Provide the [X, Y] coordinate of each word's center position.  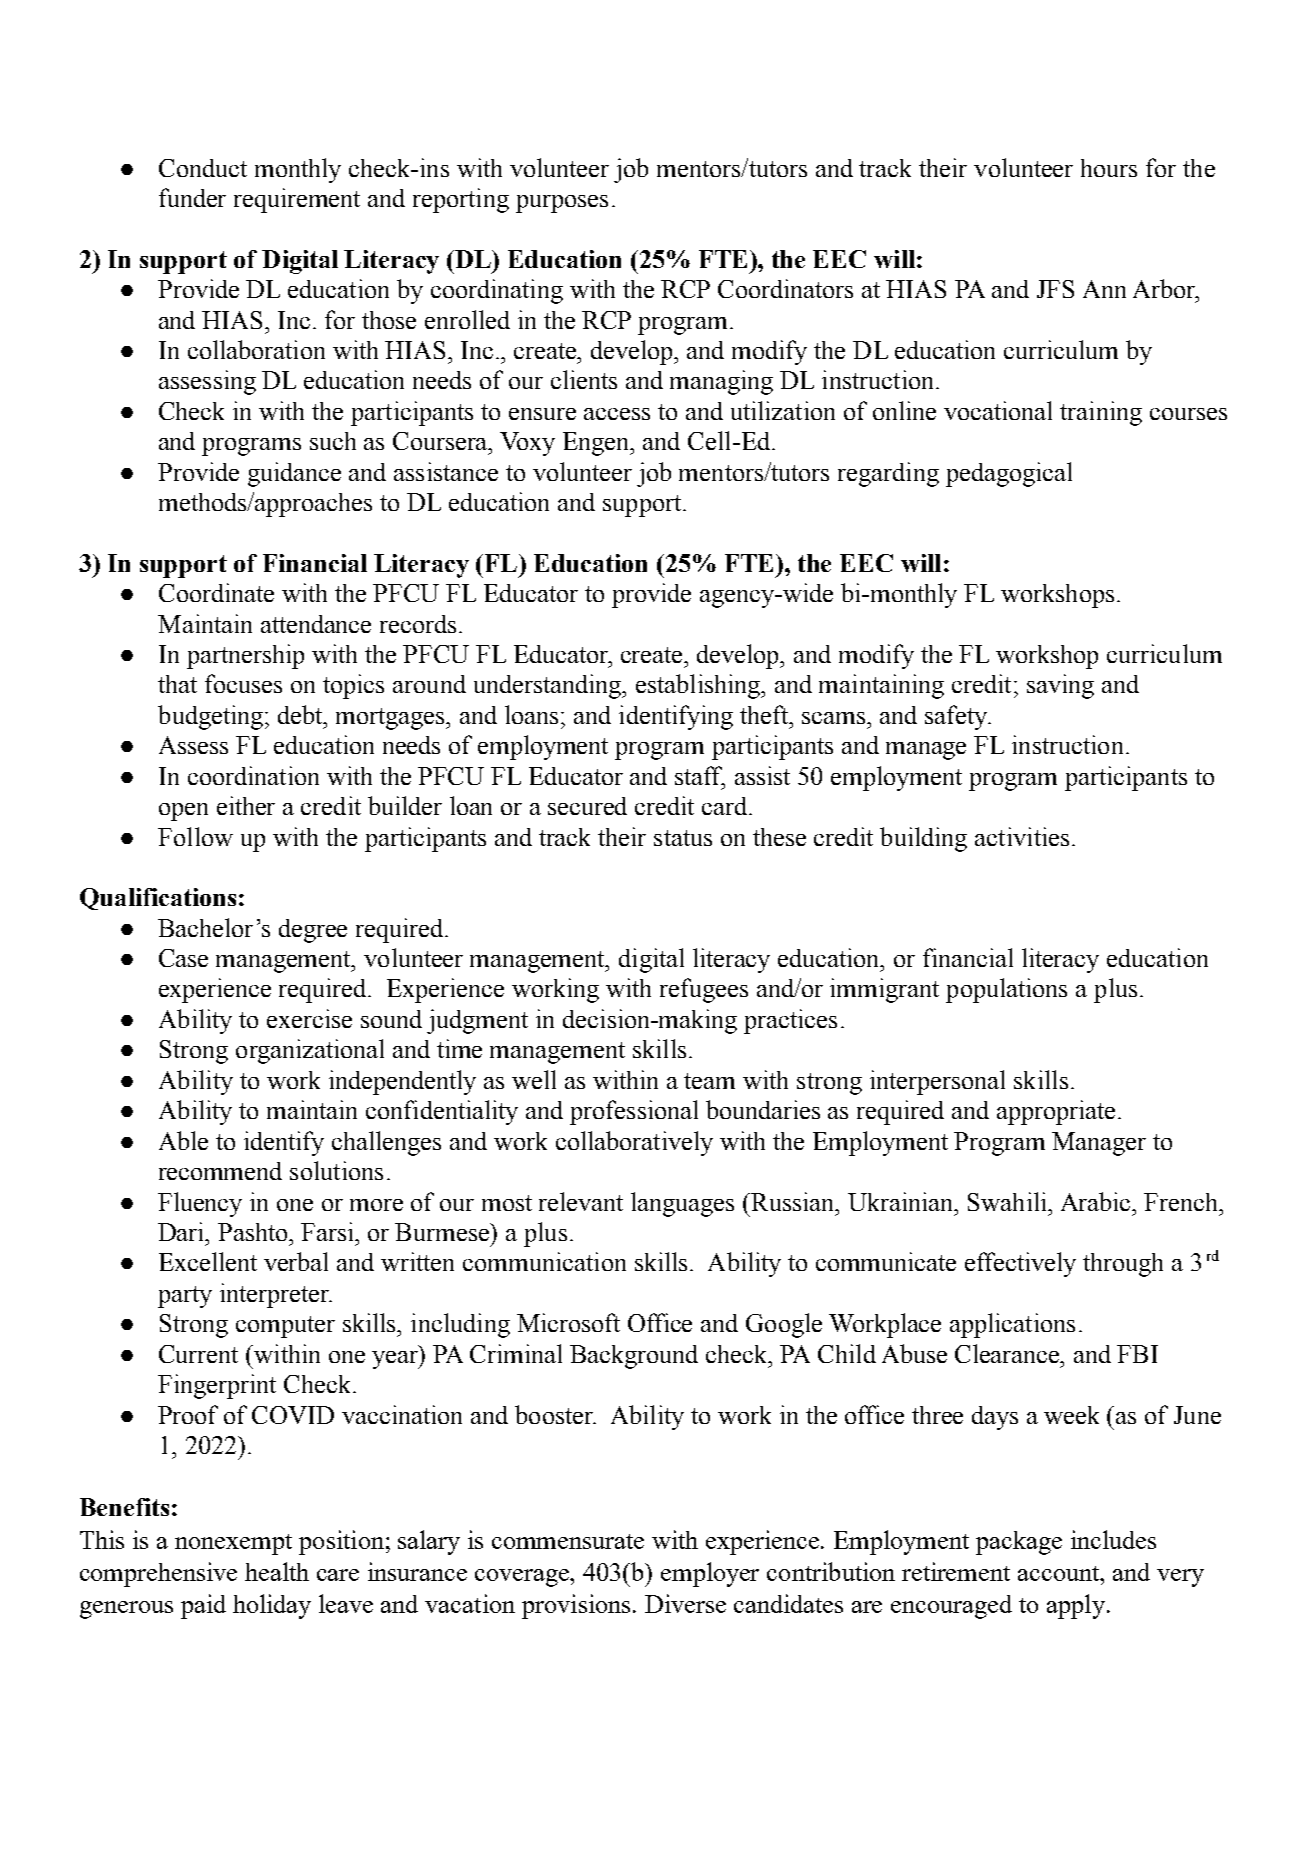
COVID [293, 1415]
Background [634, 1357]
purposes [562, 204]
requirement [297, 200]
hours [1109, 168]
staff [700, 776]
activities [1022, 836]
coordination [253, 775]
